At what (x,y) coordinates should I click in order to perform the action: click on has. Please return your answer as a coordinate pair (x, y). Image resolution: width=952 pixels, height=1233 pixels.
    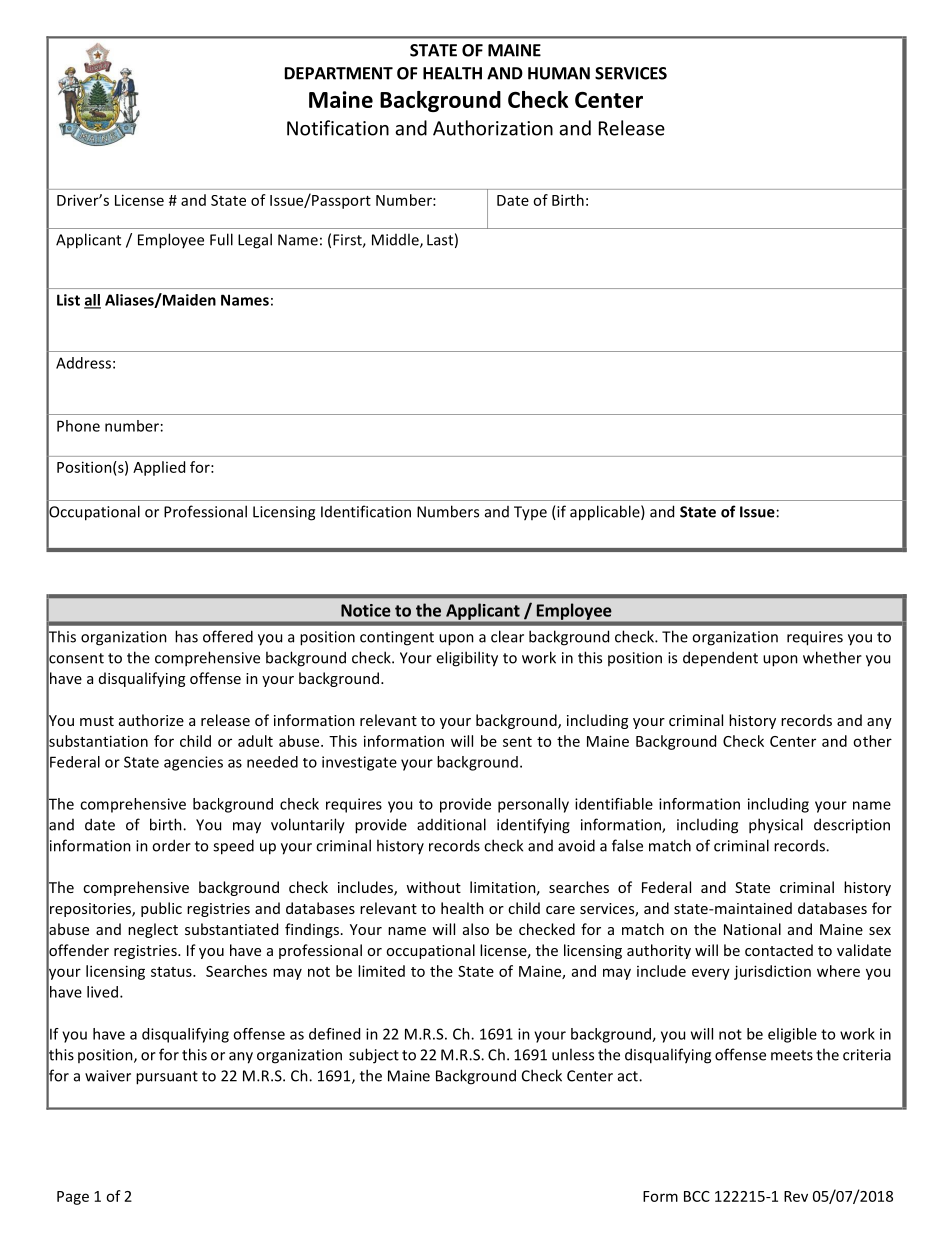
    Looking at the image, I should click on (186, 636).
